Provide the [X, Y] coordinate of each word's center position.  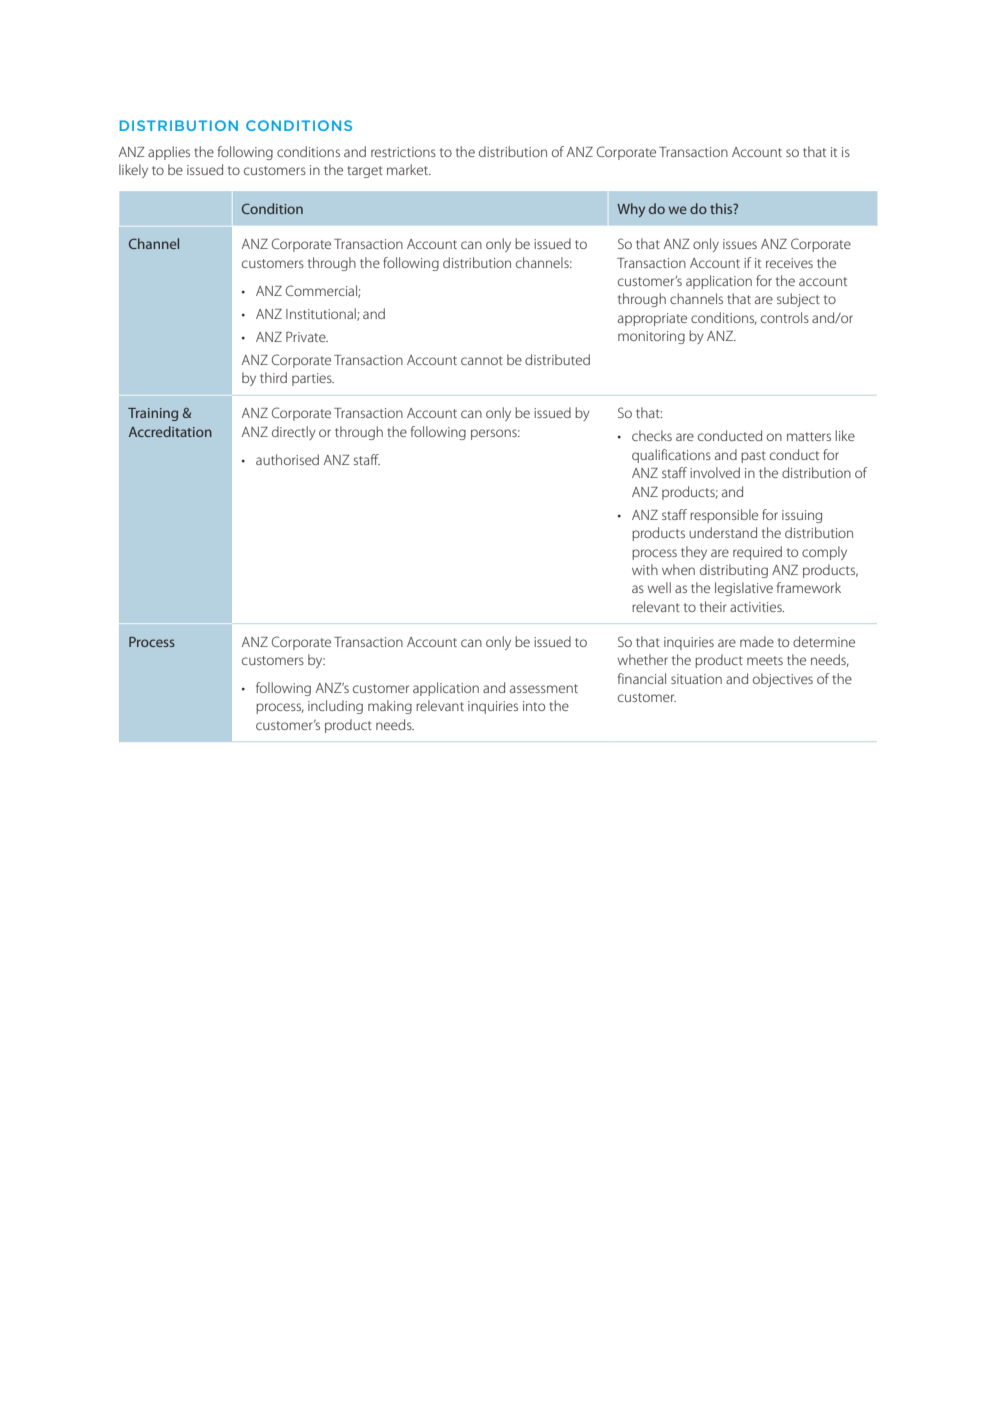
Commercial [322, 291]
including [335, 707]
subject [798, 300]
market [409, 169]
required [757, 553]
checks [652, 435]
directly [294, 433]
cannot [482, 360]
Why [631, 210]
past [753, 457]
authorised [287, 459]
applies [169, 153]
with [645, 569]
